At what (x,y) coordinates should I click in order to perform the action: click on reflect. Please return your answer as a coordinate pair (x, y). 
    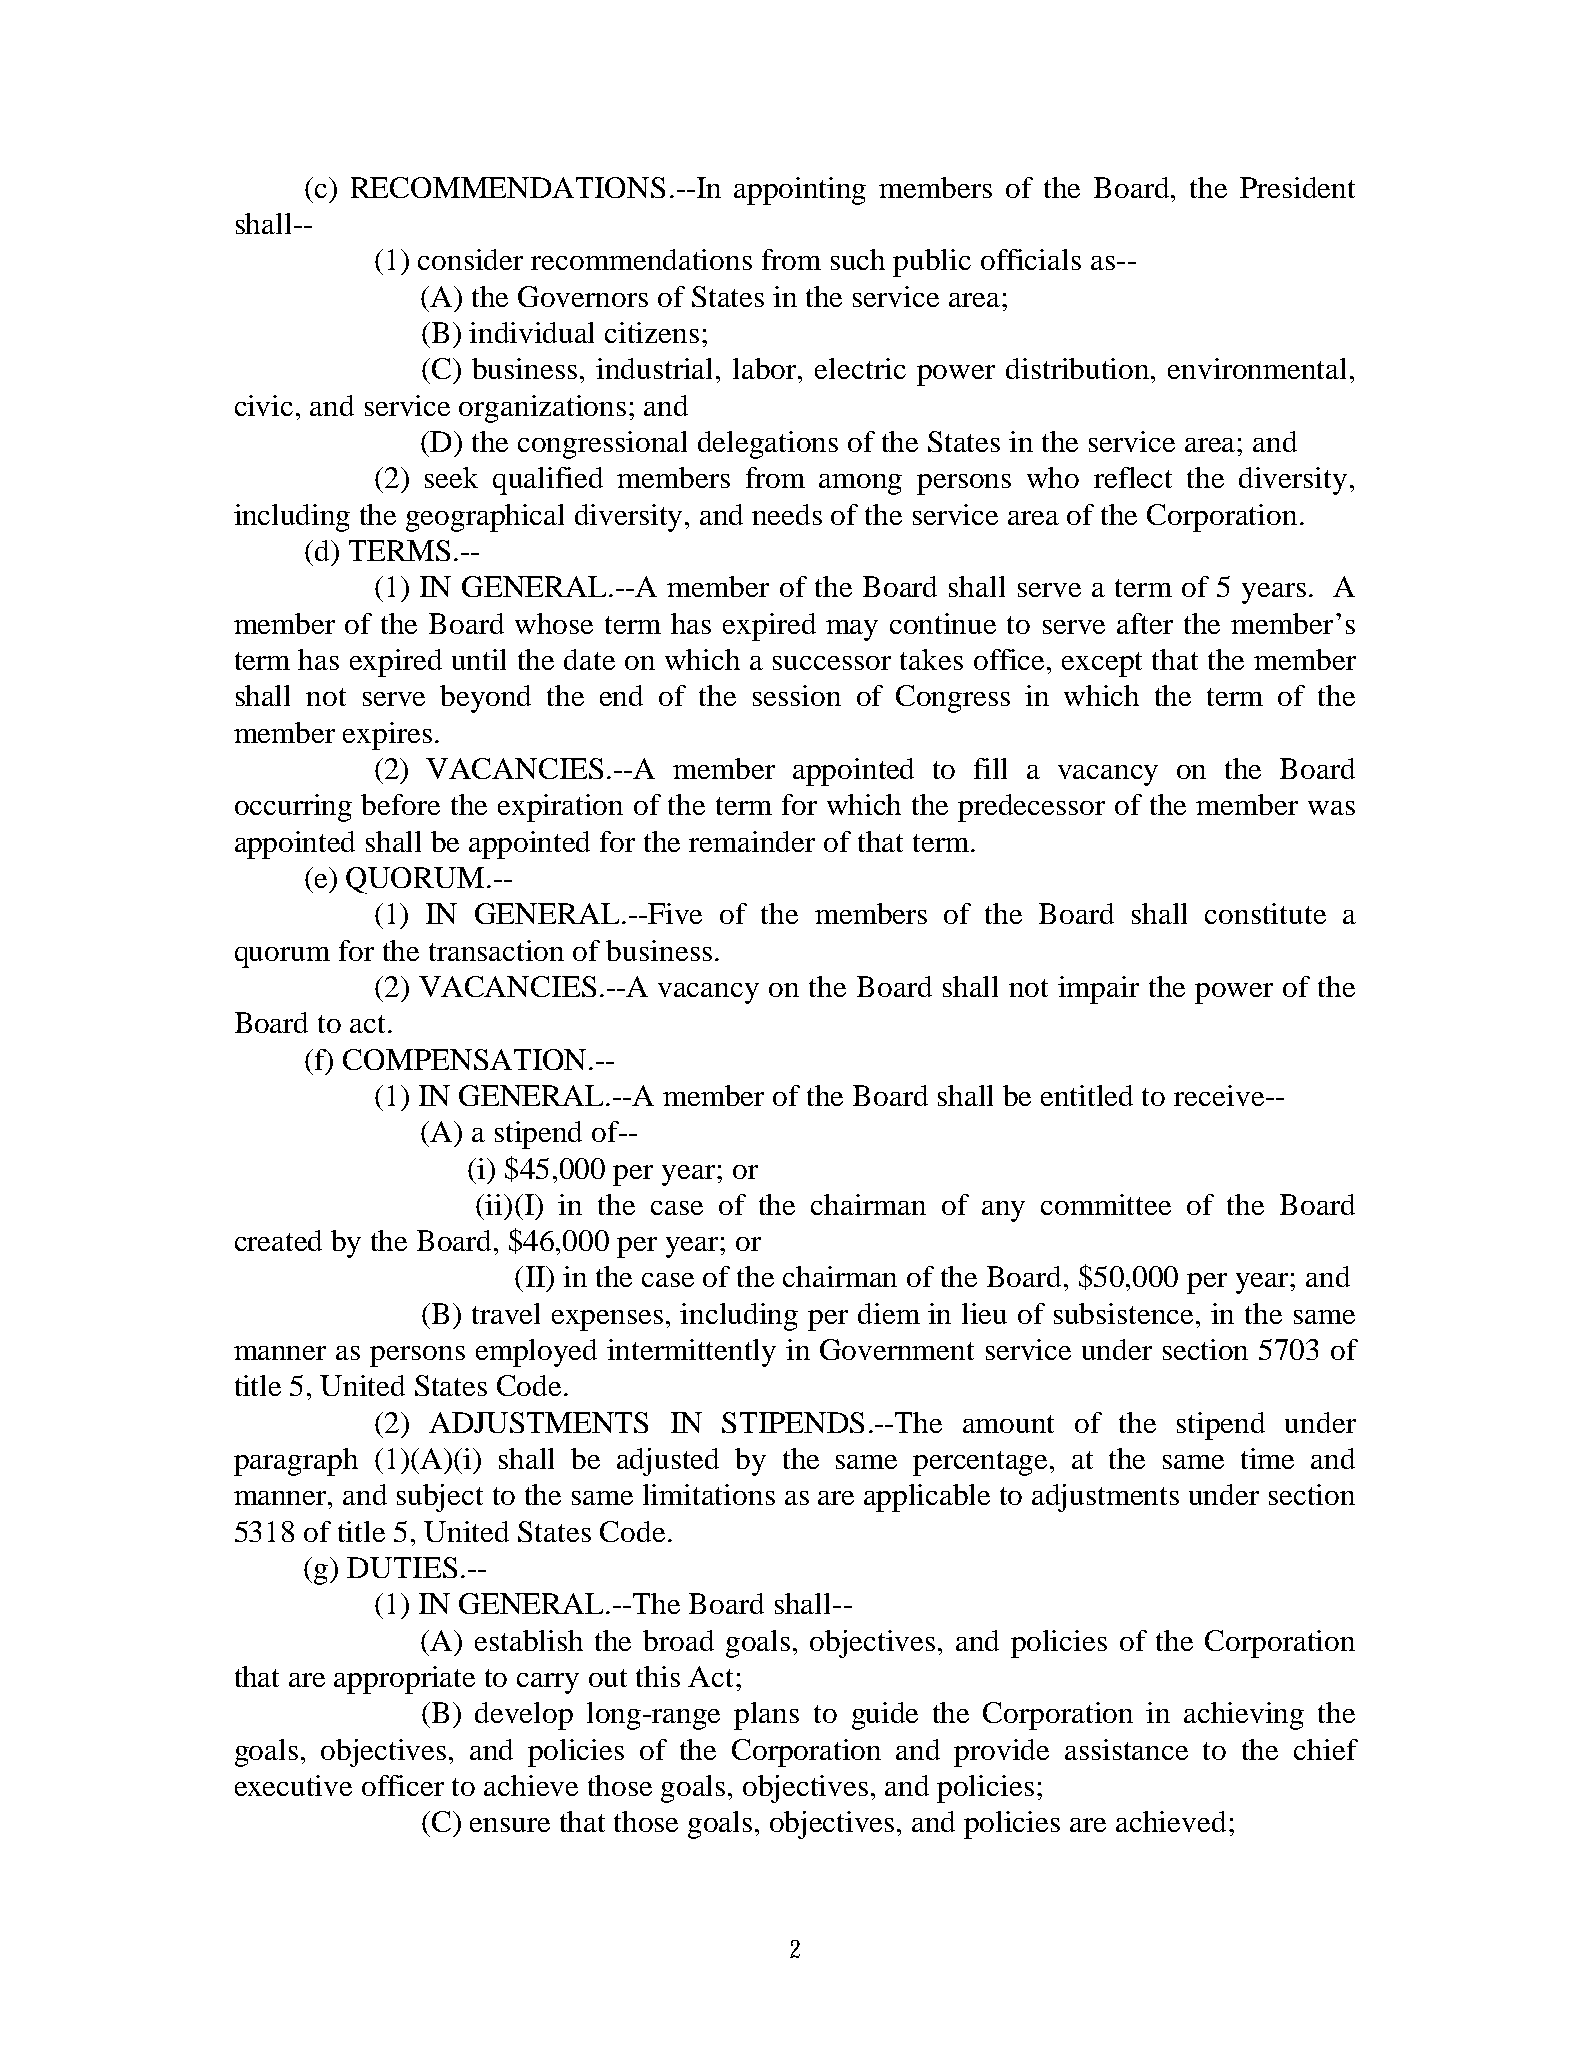
    Looking at the image, I should click on (1133, 477).
